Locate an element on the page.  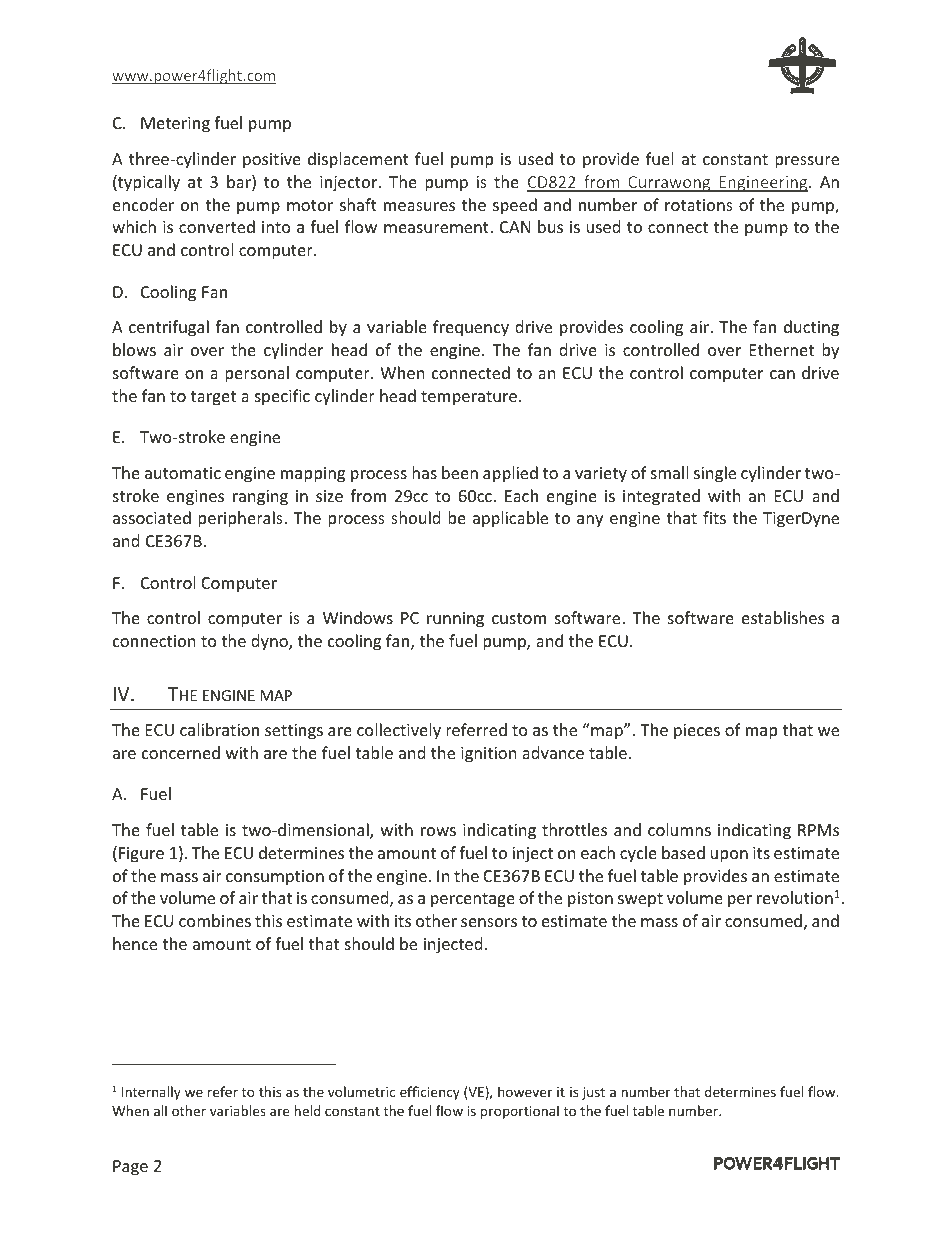
Internally is located at coordinates (151, 1093).
